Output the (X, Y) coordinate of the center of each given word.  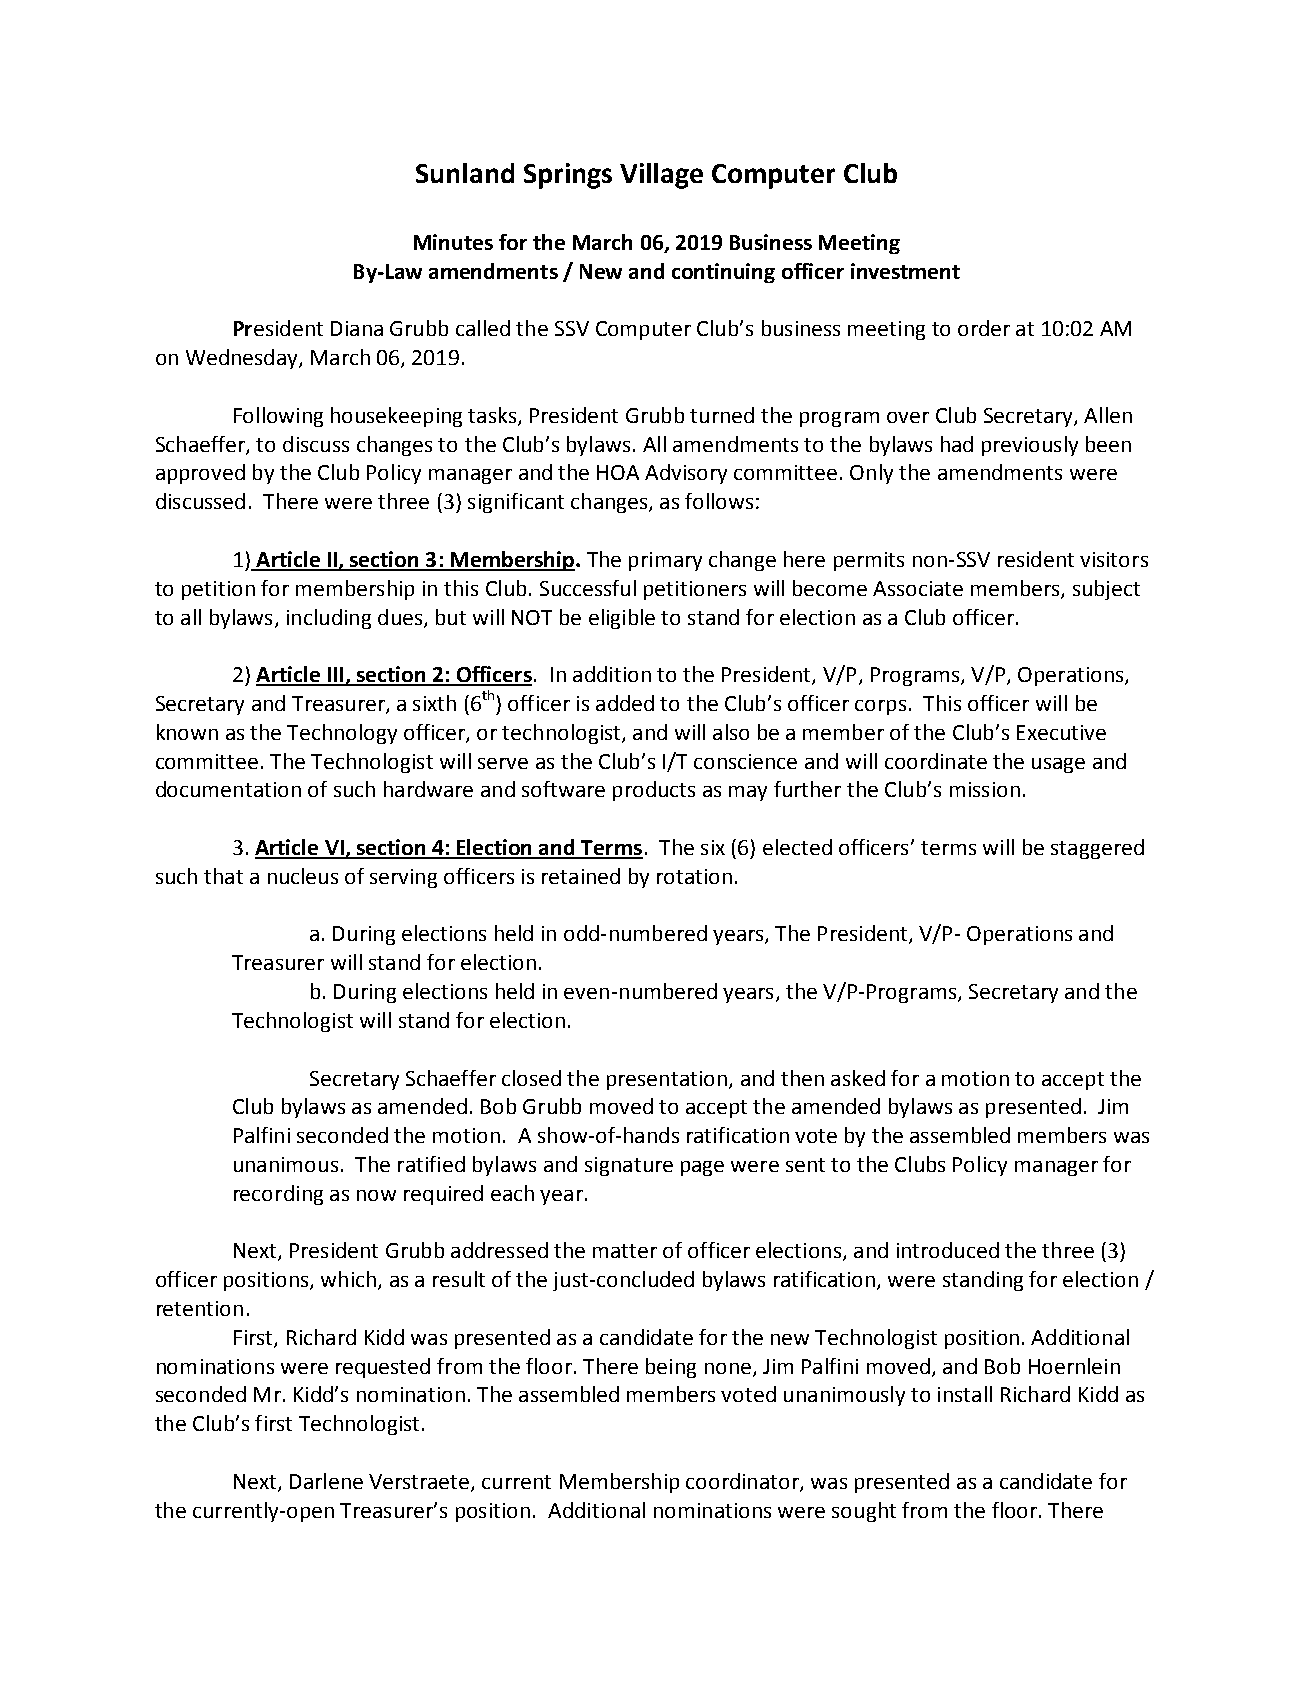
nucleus (303, 876)
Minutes (453, 242)
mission (985, 789)
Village (661, 176)
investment (905, 271)
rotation (694, 876)
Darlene (326, 1481)
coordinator (743, 1482)
